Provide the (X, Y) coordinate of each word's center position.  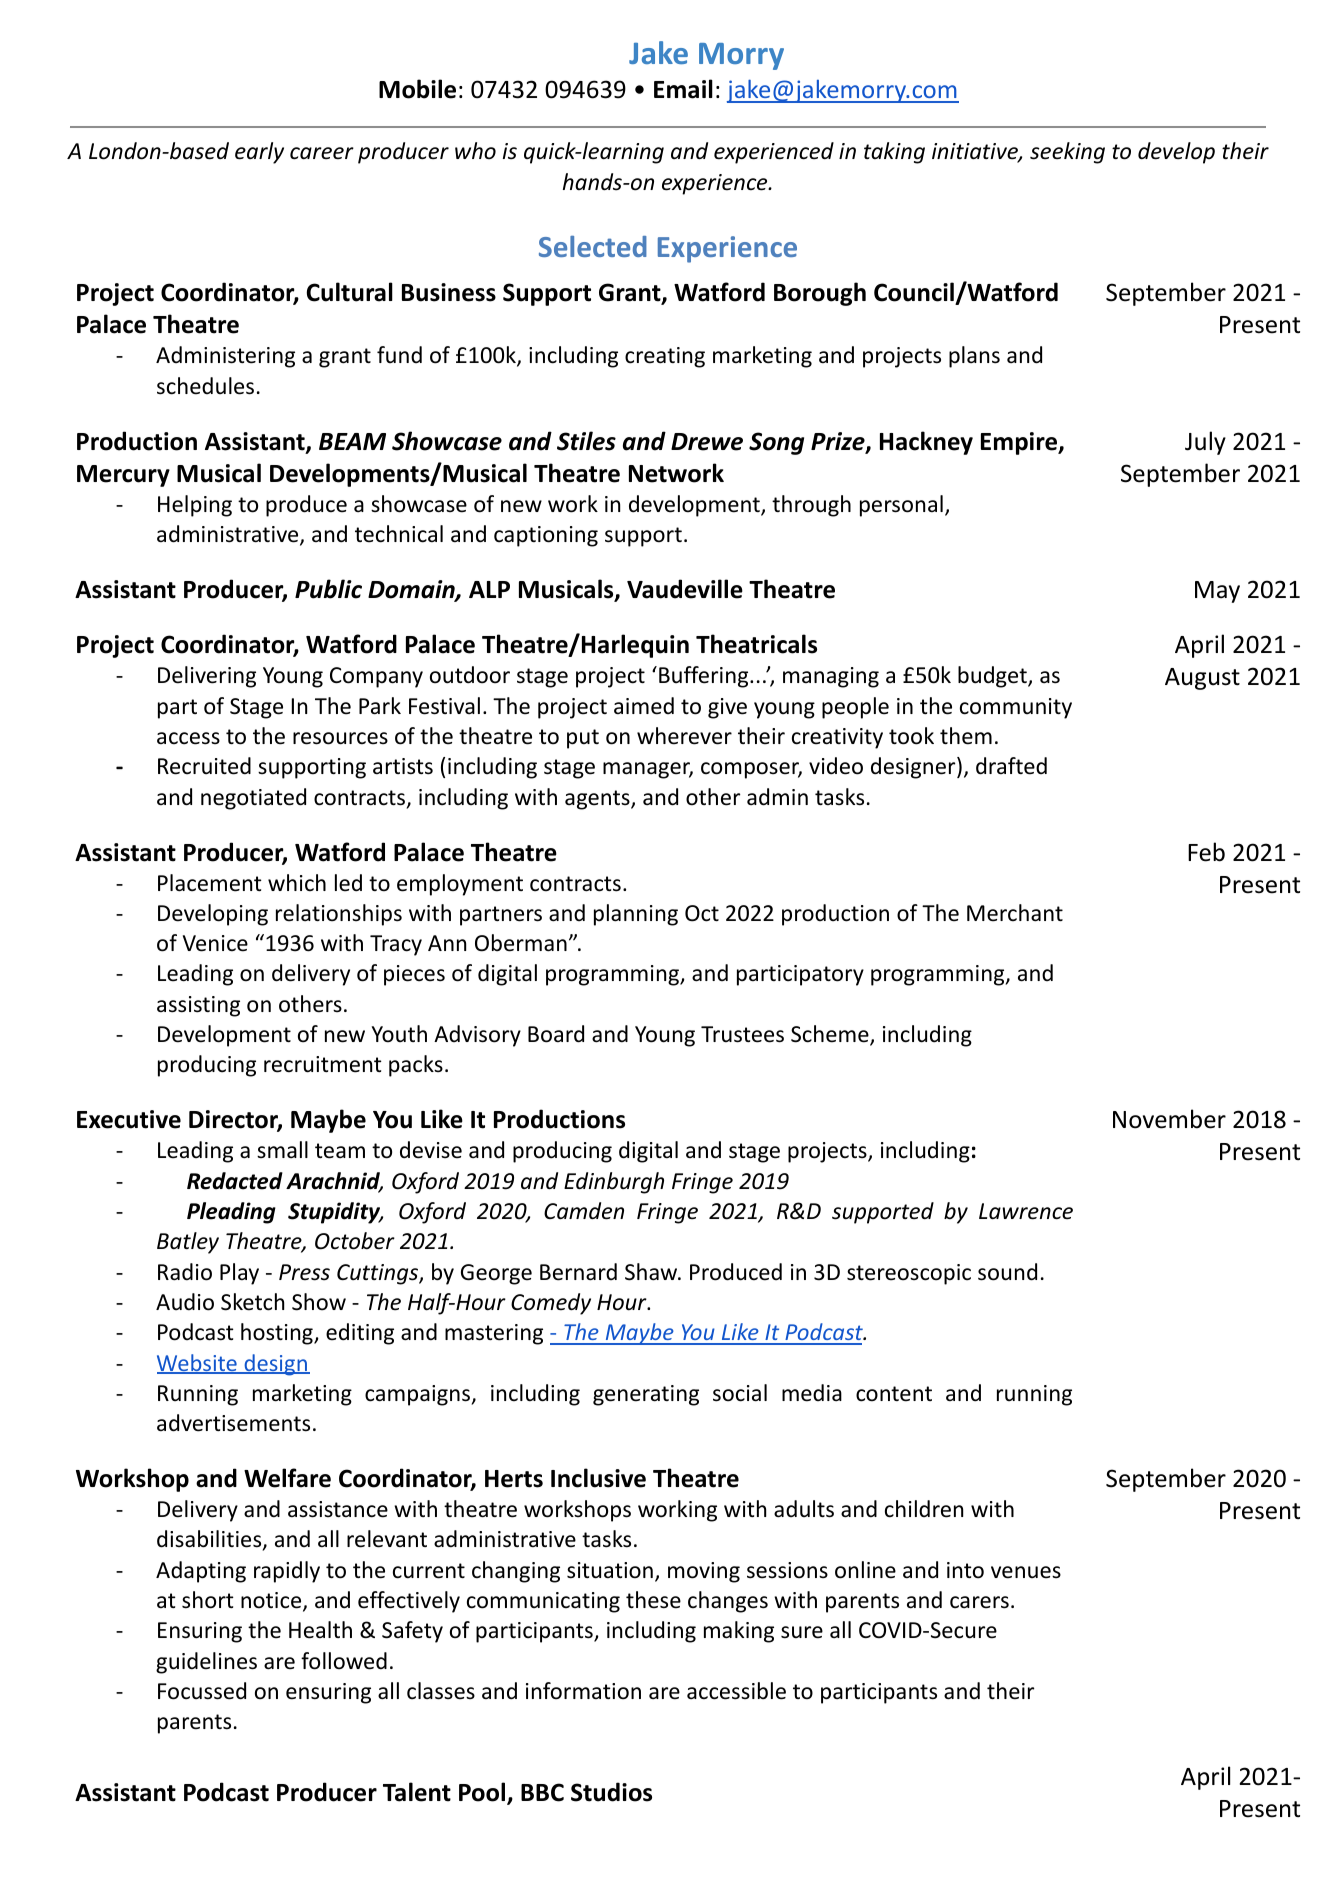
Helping (195, 506)
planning (636, 915)
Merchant (1015, 913)
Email (683, 89)
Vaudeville (685, 589)
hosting (278, 1334)
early (259, 153)
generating (646, 1395)
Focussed (202, 1691)
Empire (1020, 443)
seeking (1067, 153)
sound (1007, 1272)
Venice (215, 943)
